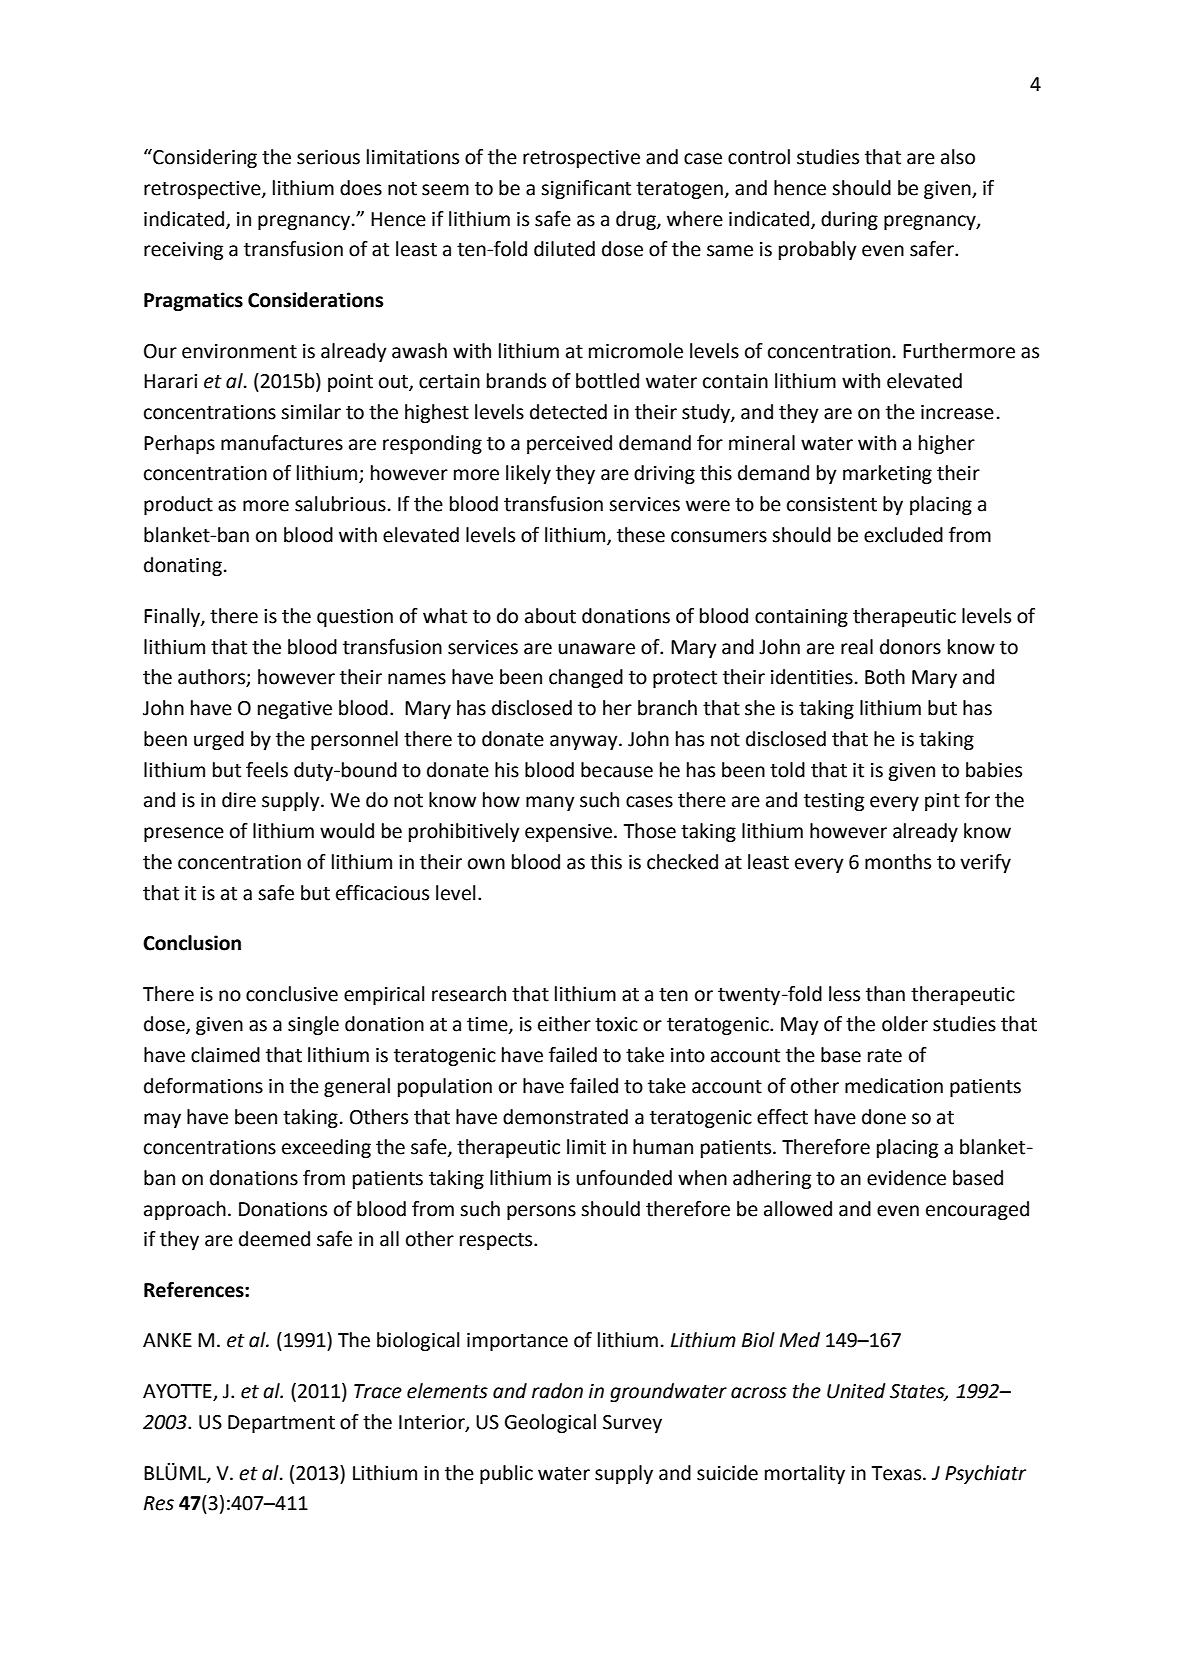  I want to click on Department, so click(281, 1424).
